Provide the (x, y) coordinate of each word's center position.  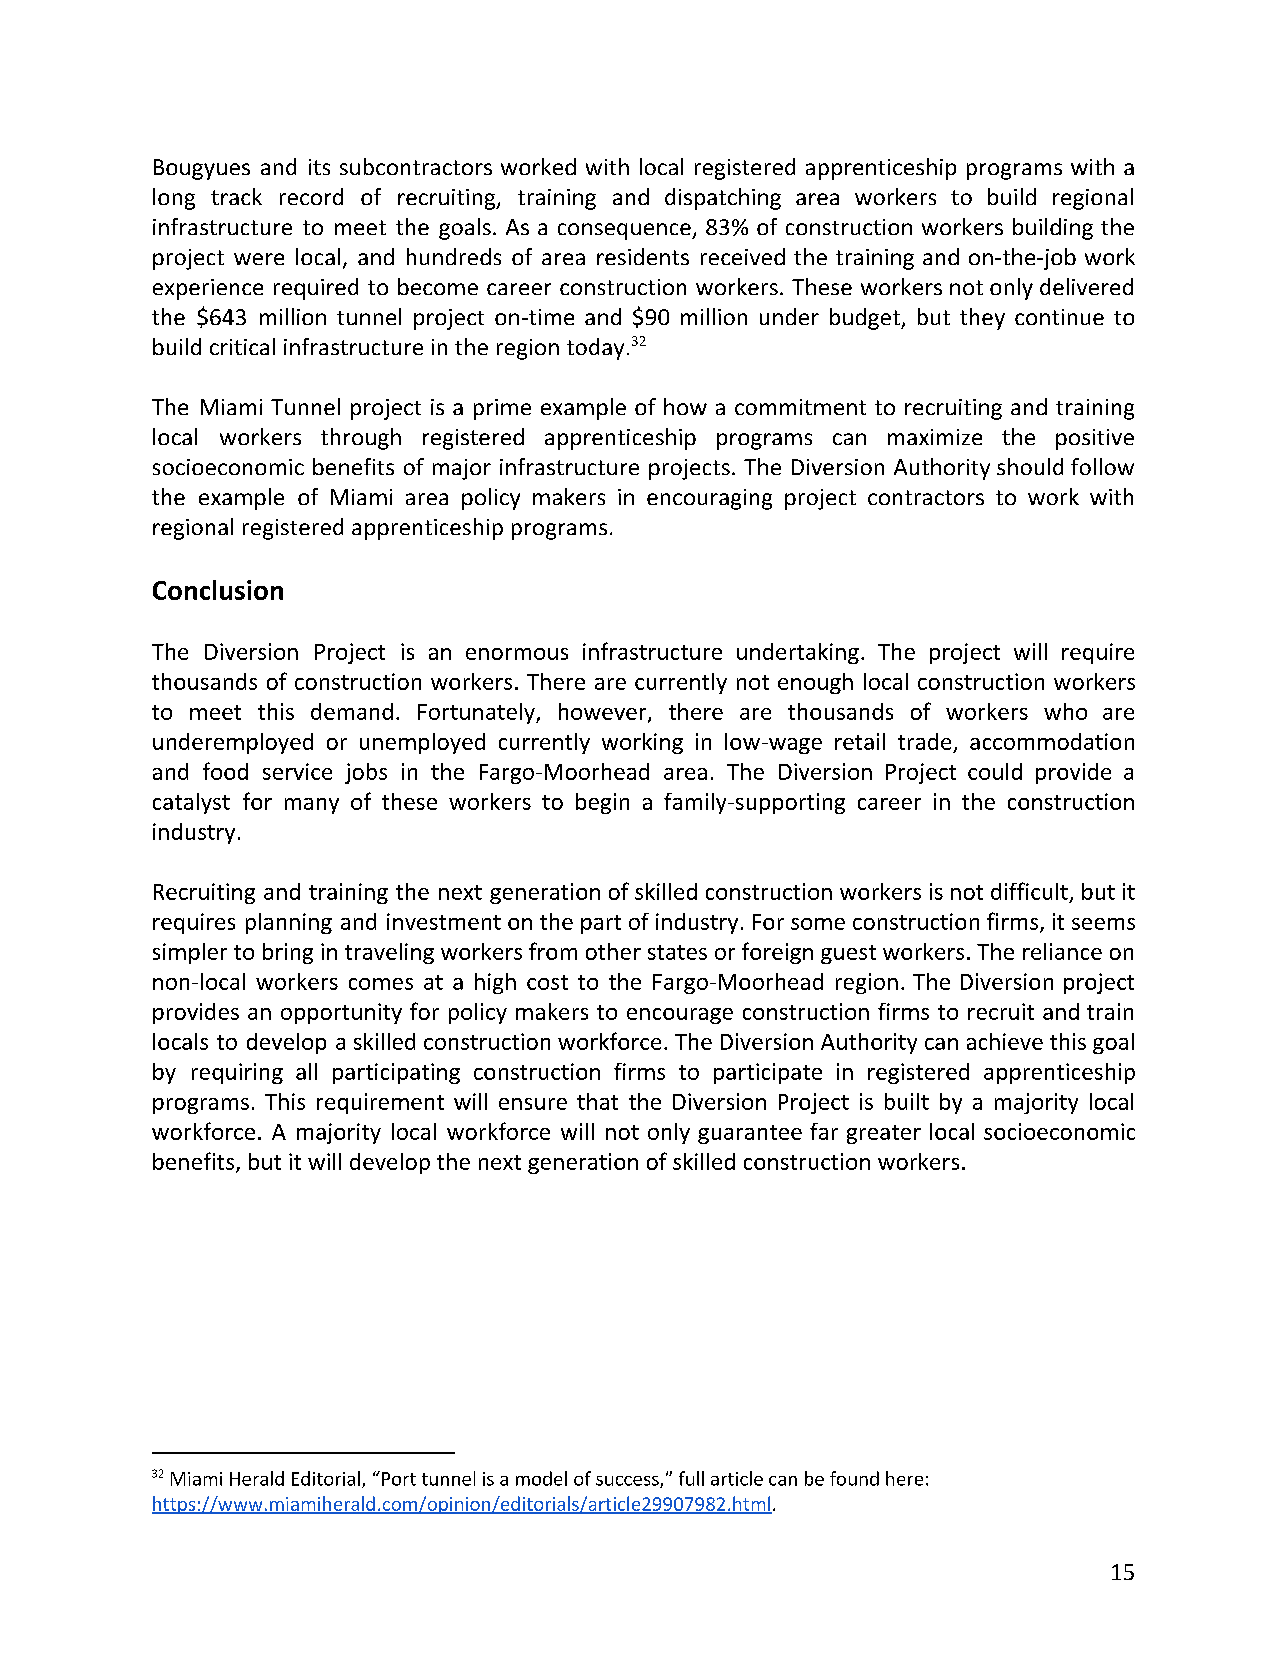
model (541, 1478)
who (1065, 711)
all (306, 1071)
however (604, 713)
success (628, 1482)
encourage (680, 1016)
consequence (625, 231)
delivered (1086, 286)
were (259, 259)
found (854, 1478)
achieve (1005, 1041)
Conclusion (218, 590)
